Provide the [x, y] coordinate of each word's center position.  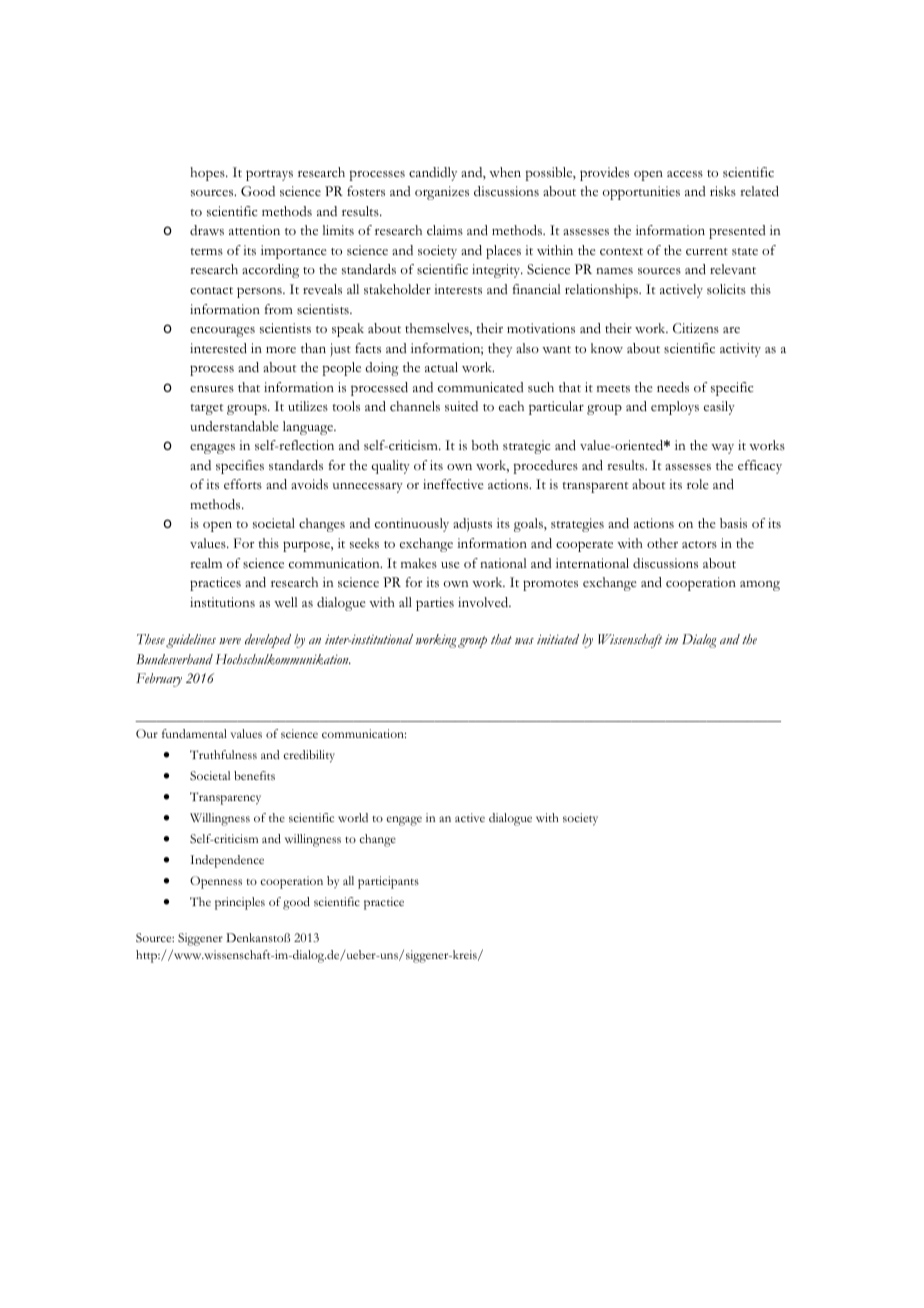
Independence [227, 861]
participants [388, 882]
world [353, 817]
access [685, 174]
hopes [208, 174]
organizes [442, 193]
